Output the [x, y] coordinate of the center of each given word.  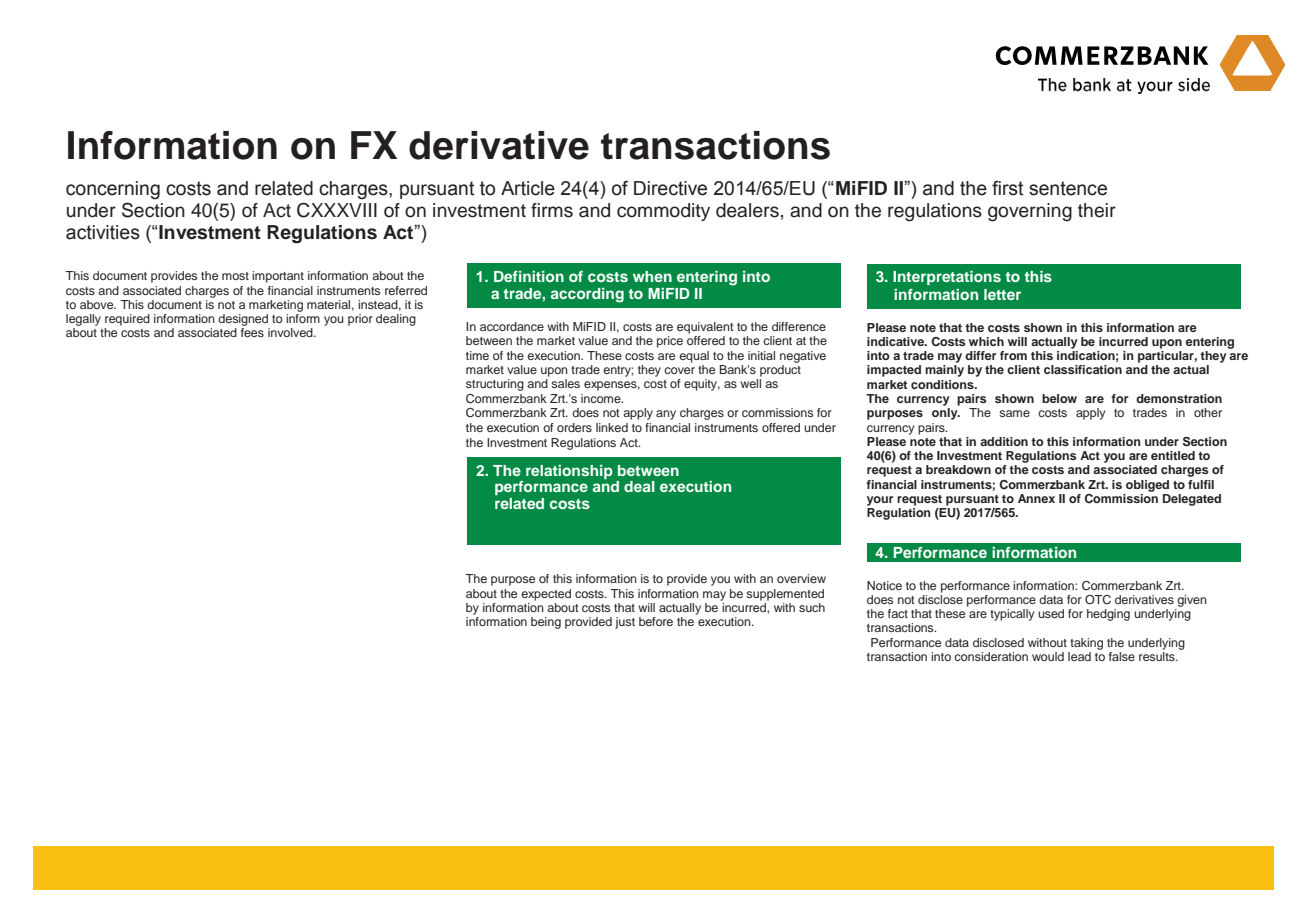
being [546, 623]
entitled [1173, 455]
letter [1002, 294]
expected [546, 595]
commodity [663, 212]
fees [252, 332]
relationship [569, 472]
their [1097, 210]
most [235, 276]
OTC [1098, 599]
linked [612, 427]
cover [679, 370]
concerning [113, 190]
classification [1083, 369]
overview [801, 578]
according [587, 295]
